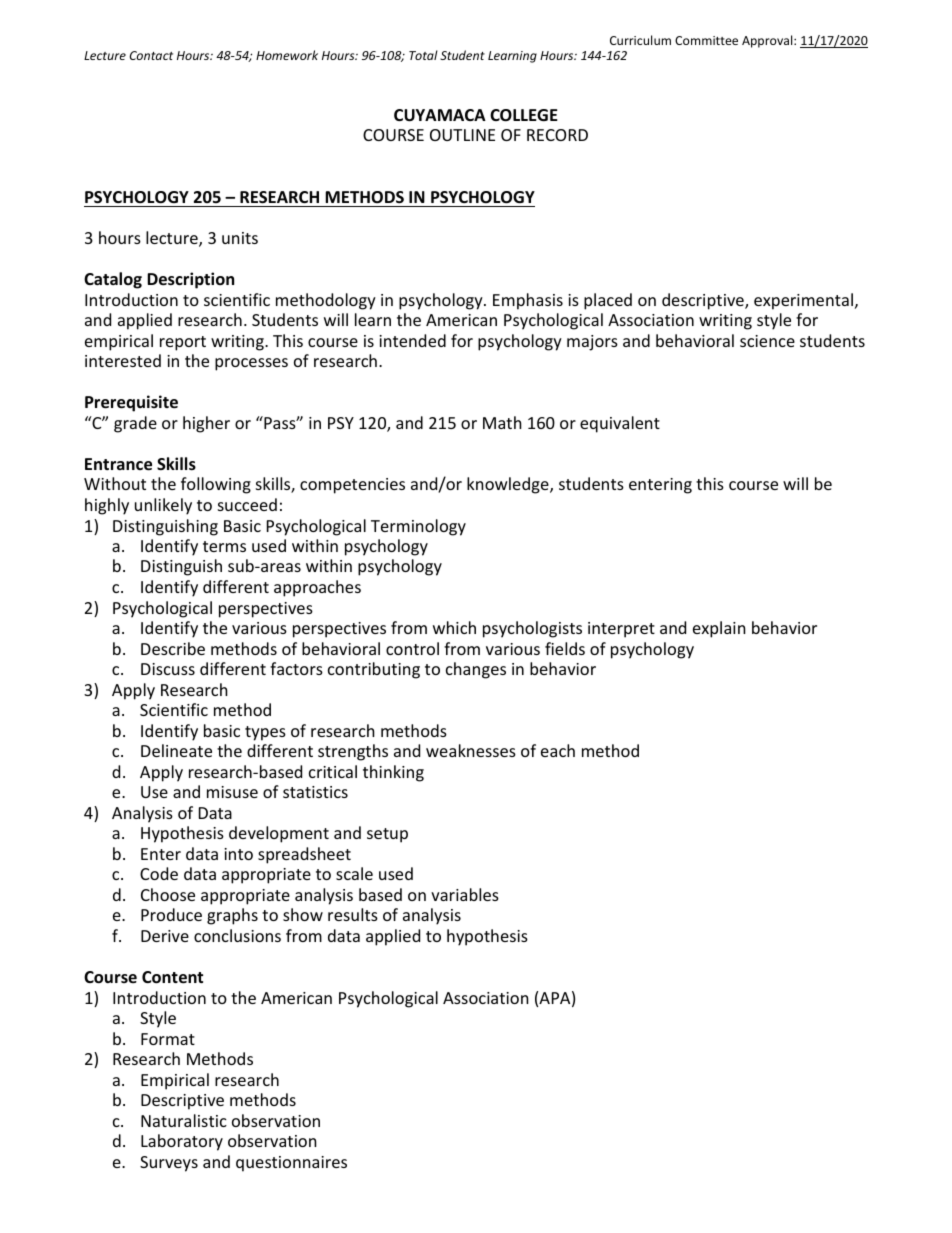 The width and height of the document is (952, 1233). Describe the element at coordinates (454, 627) in the document. I see `which` at that location.
